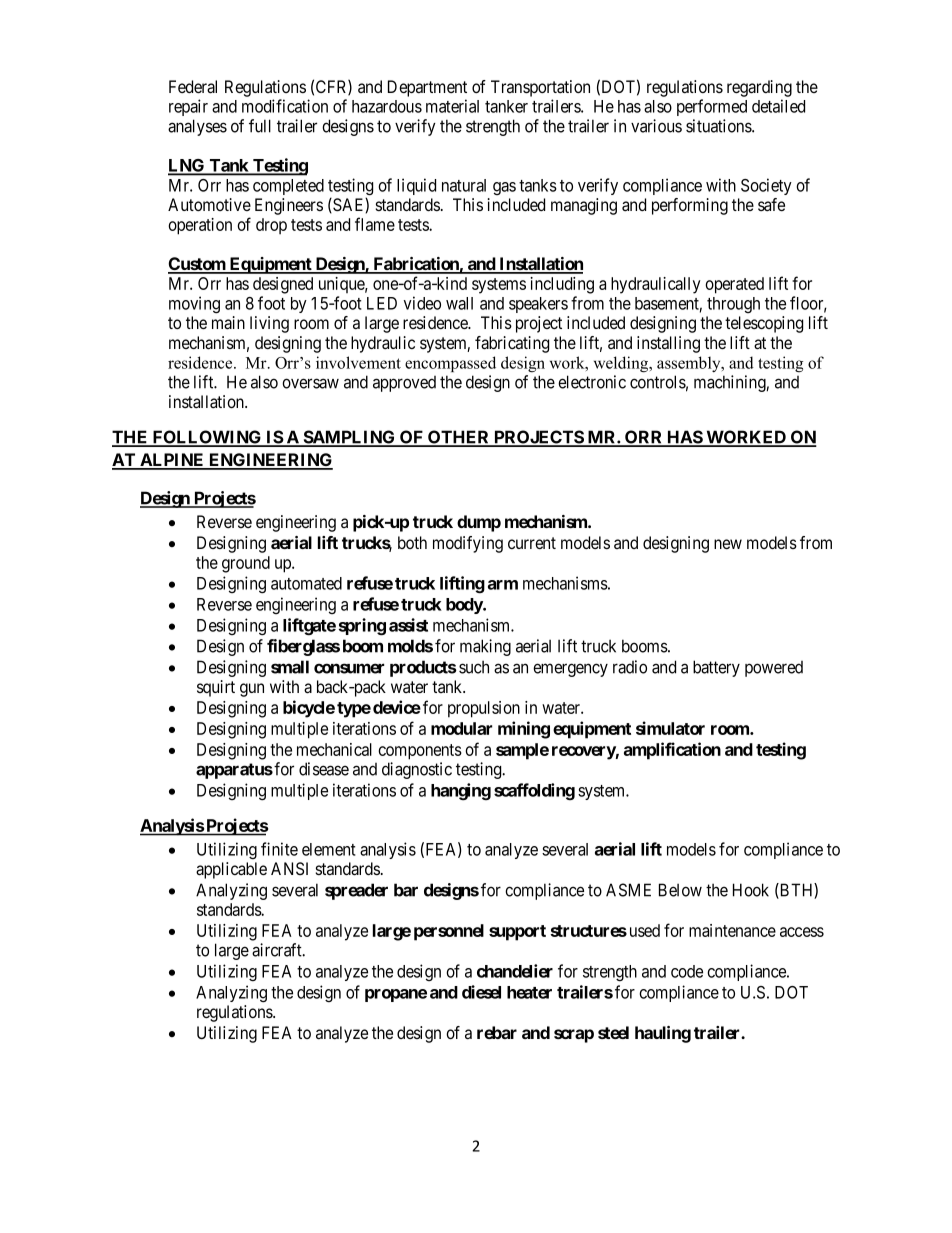 The width and height of the screenshot is (952, 1233). Describe the element at coordinates (452, 106) in the screenshot. I see `material` at that location.
